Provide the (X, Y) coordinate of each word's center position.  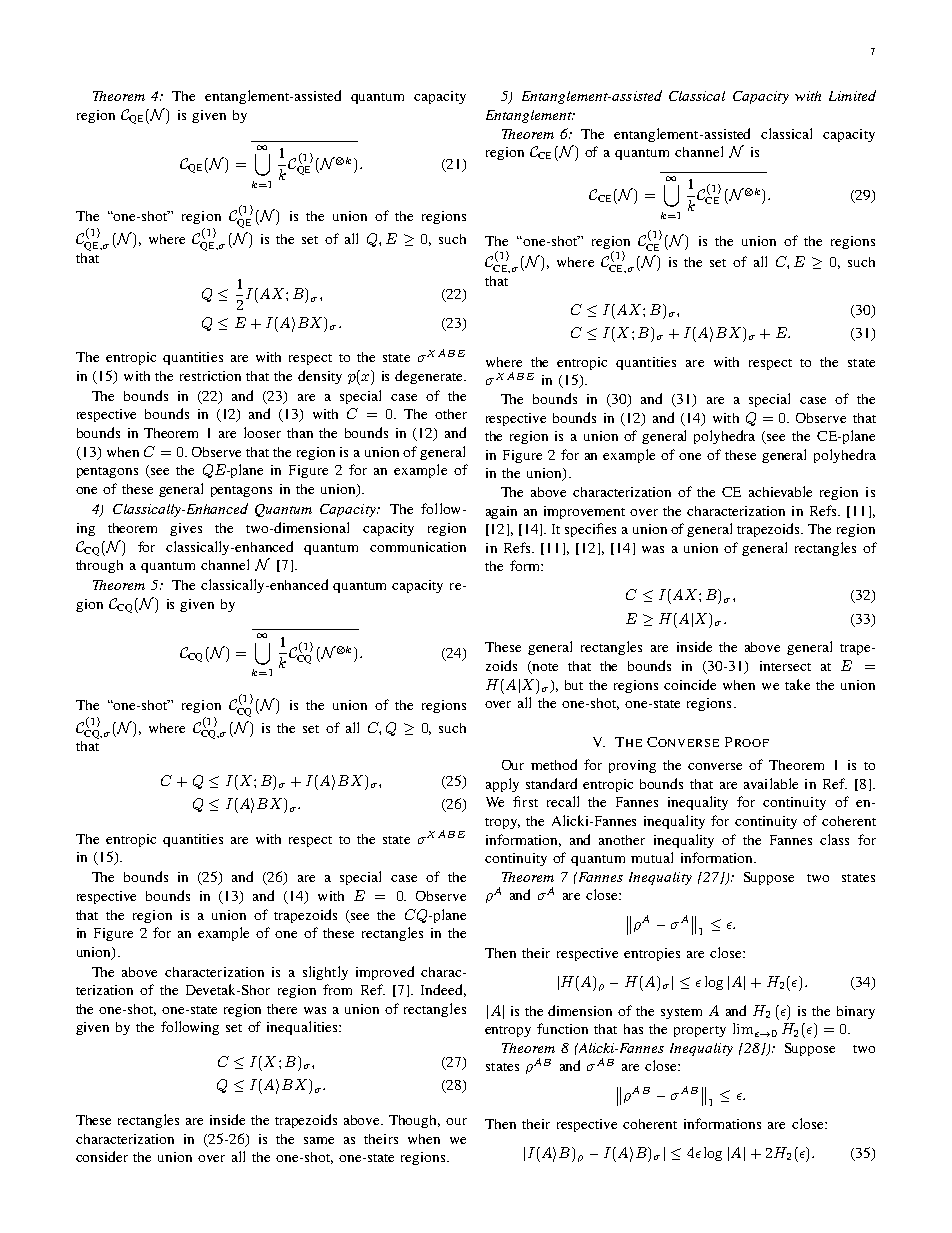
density (320, 377)
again (501, 512)
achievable (780, 491)
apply (502, 785)
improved (385, 973)
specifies (590, 530)
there (282, 1009)
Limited (852, 95)
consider (102, 1156)
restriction (210, 376)
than (300, 433)
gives (186, 529)
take (797, 684)
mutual (652, 857)
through (99, 566)
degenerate (430, 377)
